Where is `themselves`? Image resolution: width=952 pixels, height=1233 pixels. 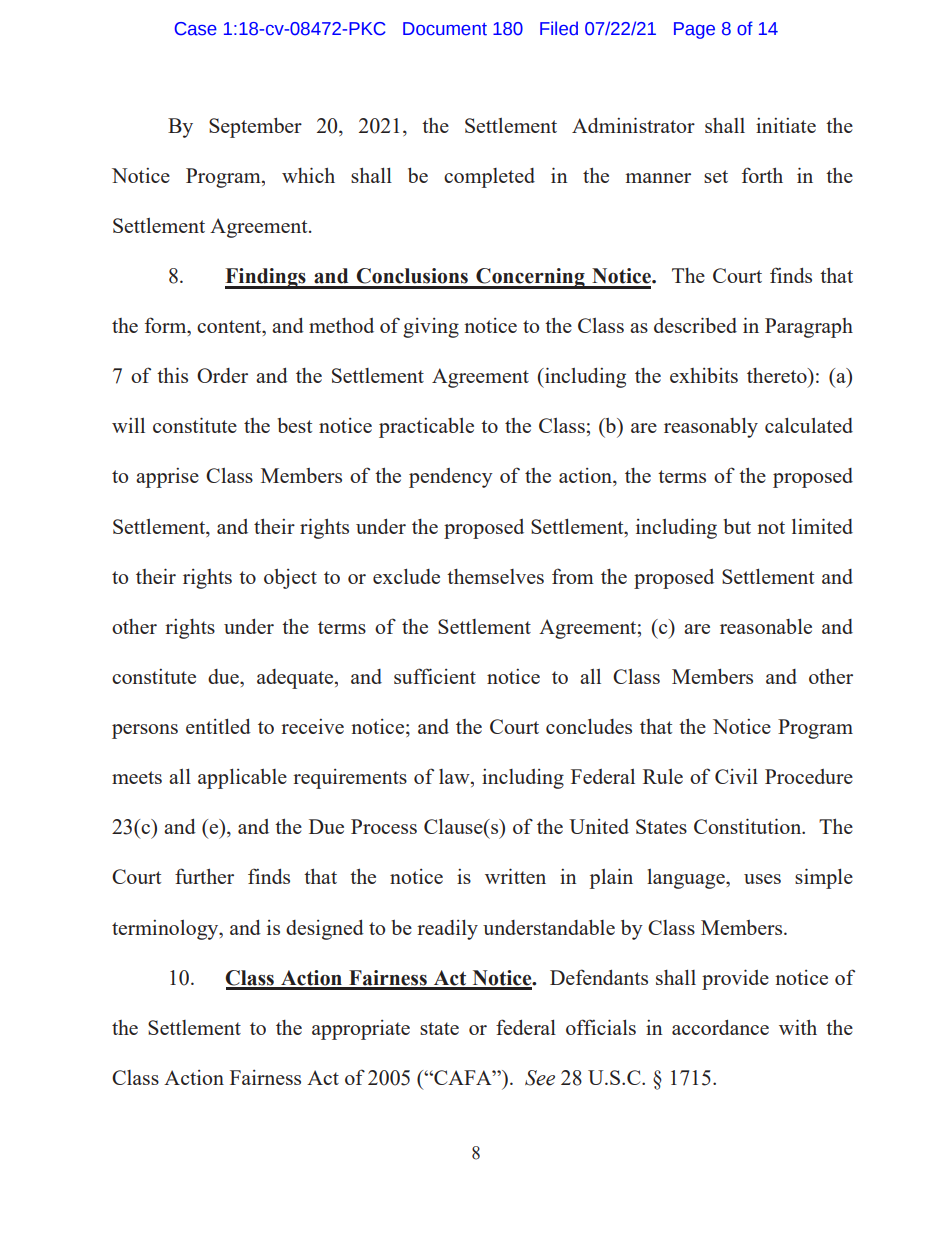
themselves is located at coordinates (495, 576).
